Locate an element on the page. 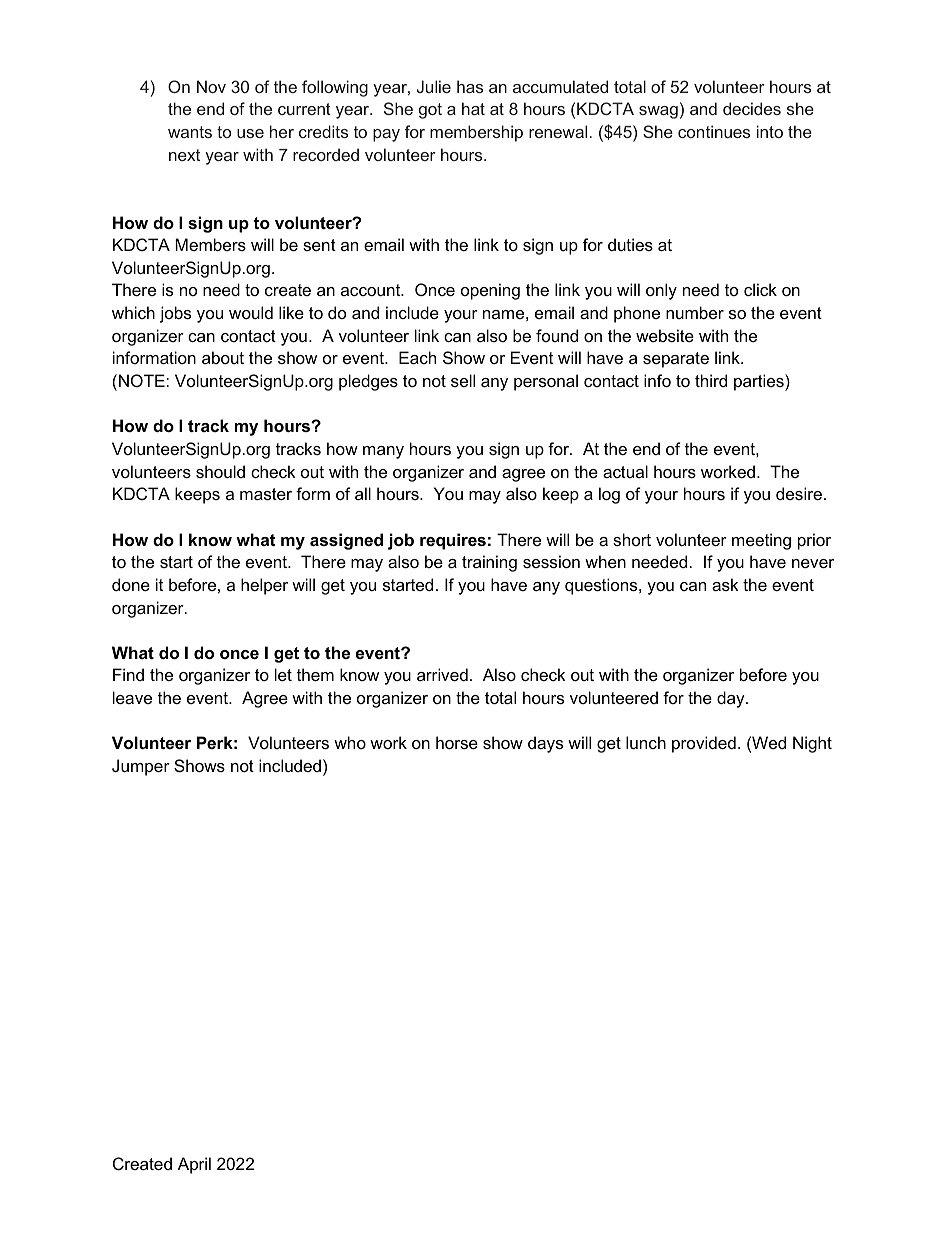 Image resolution: width=952 pixels, height=1233 pixels. desire is located at coordinates (799, 493).
